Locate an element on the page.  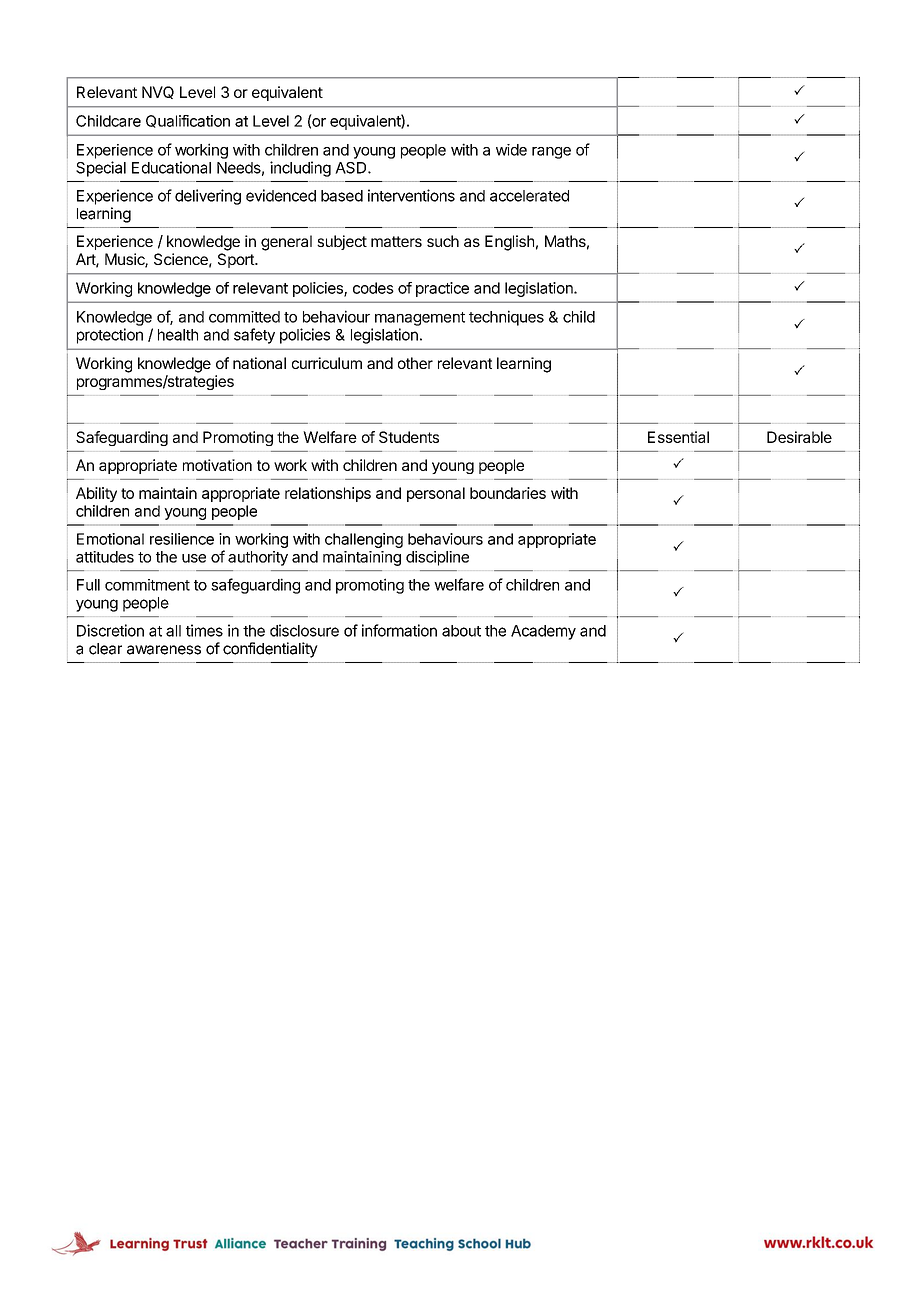
Qualification is located at coordinates (188, 121).
